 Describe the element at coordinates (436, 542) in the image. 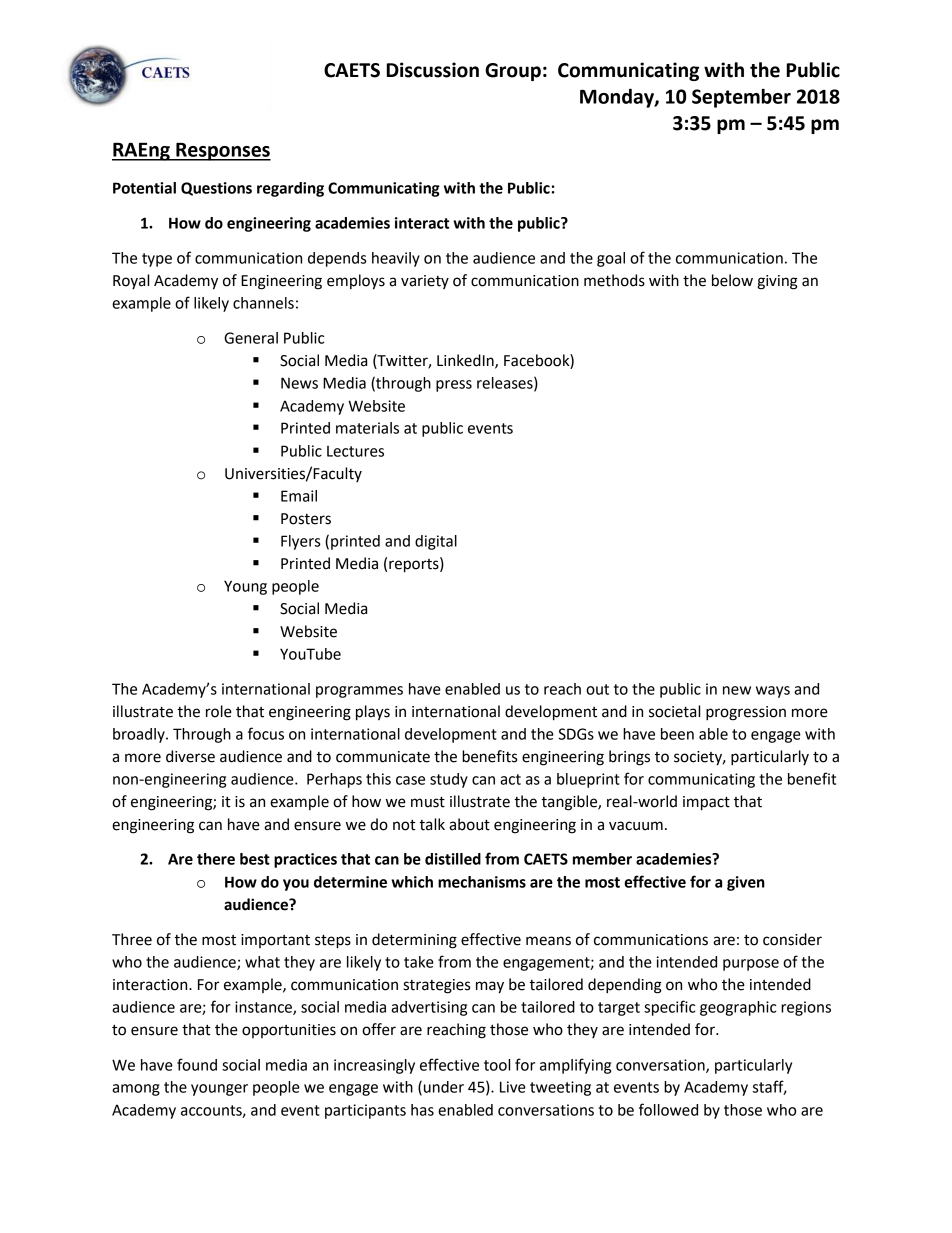

I see `digital` at that location.
